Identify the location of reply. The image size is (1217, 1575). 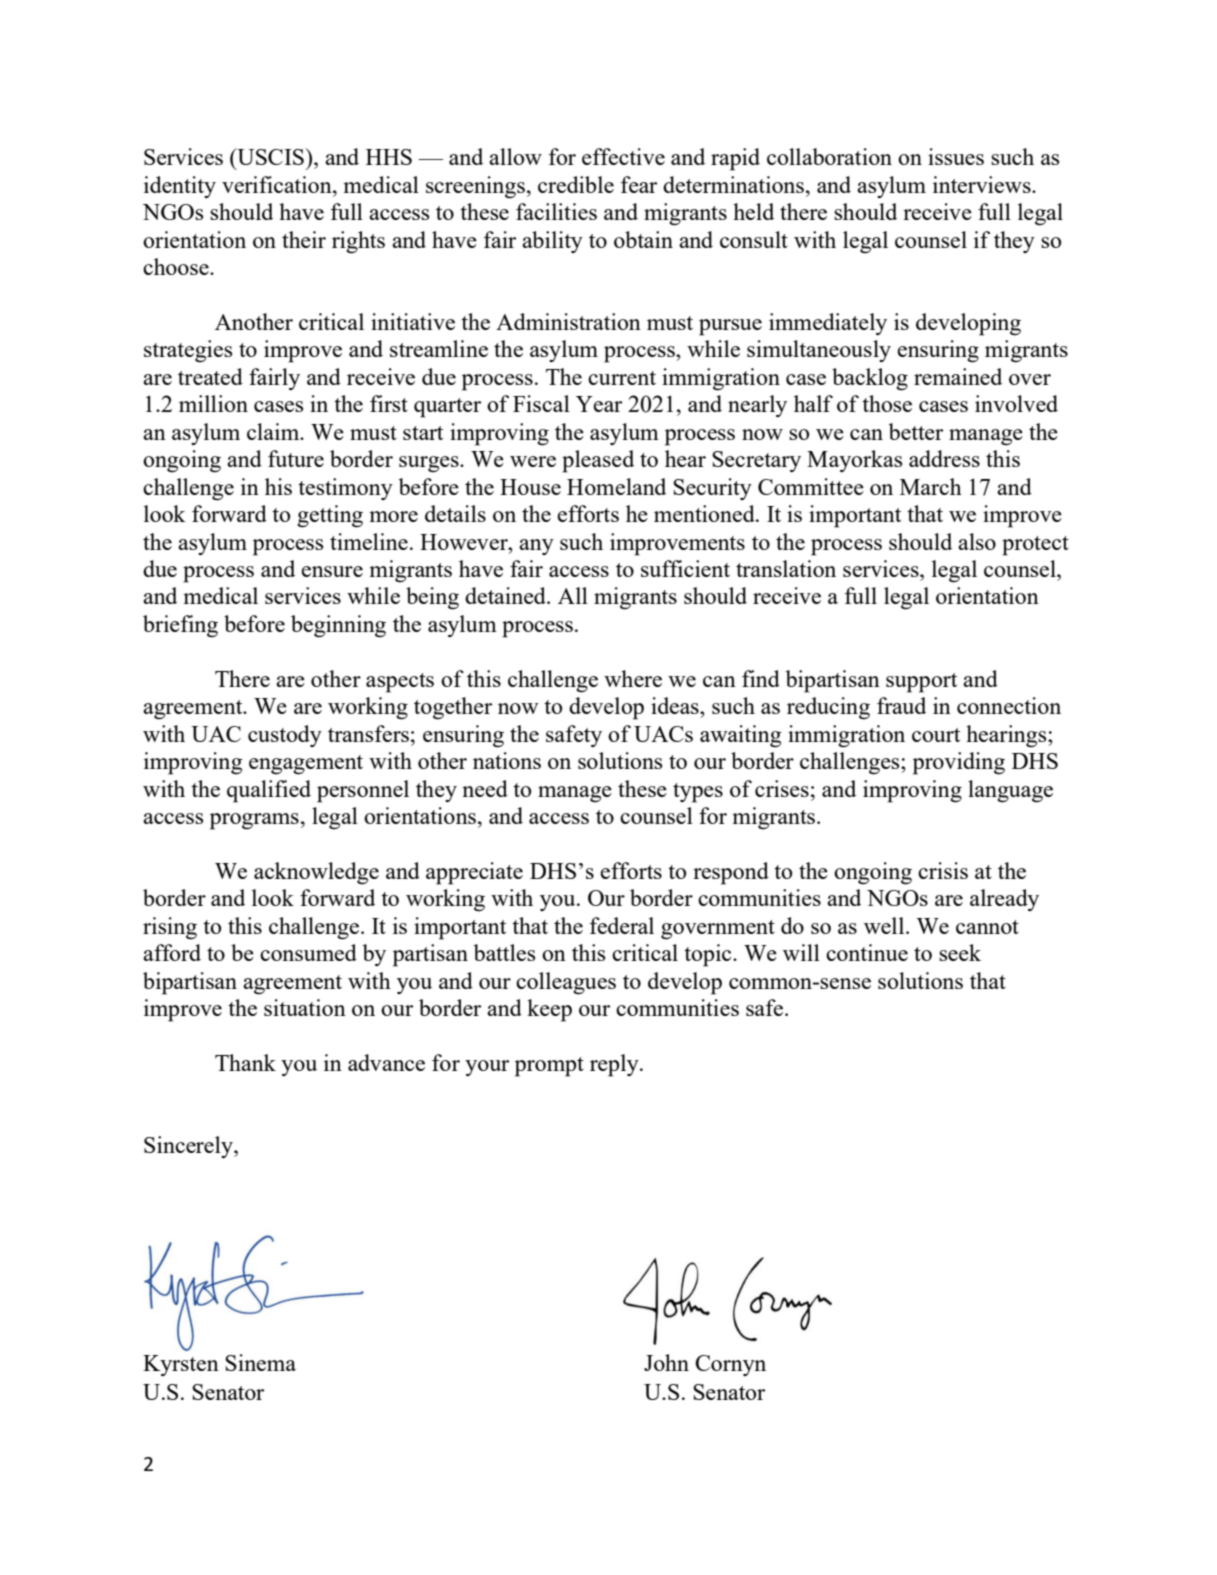
(615, 1065).
